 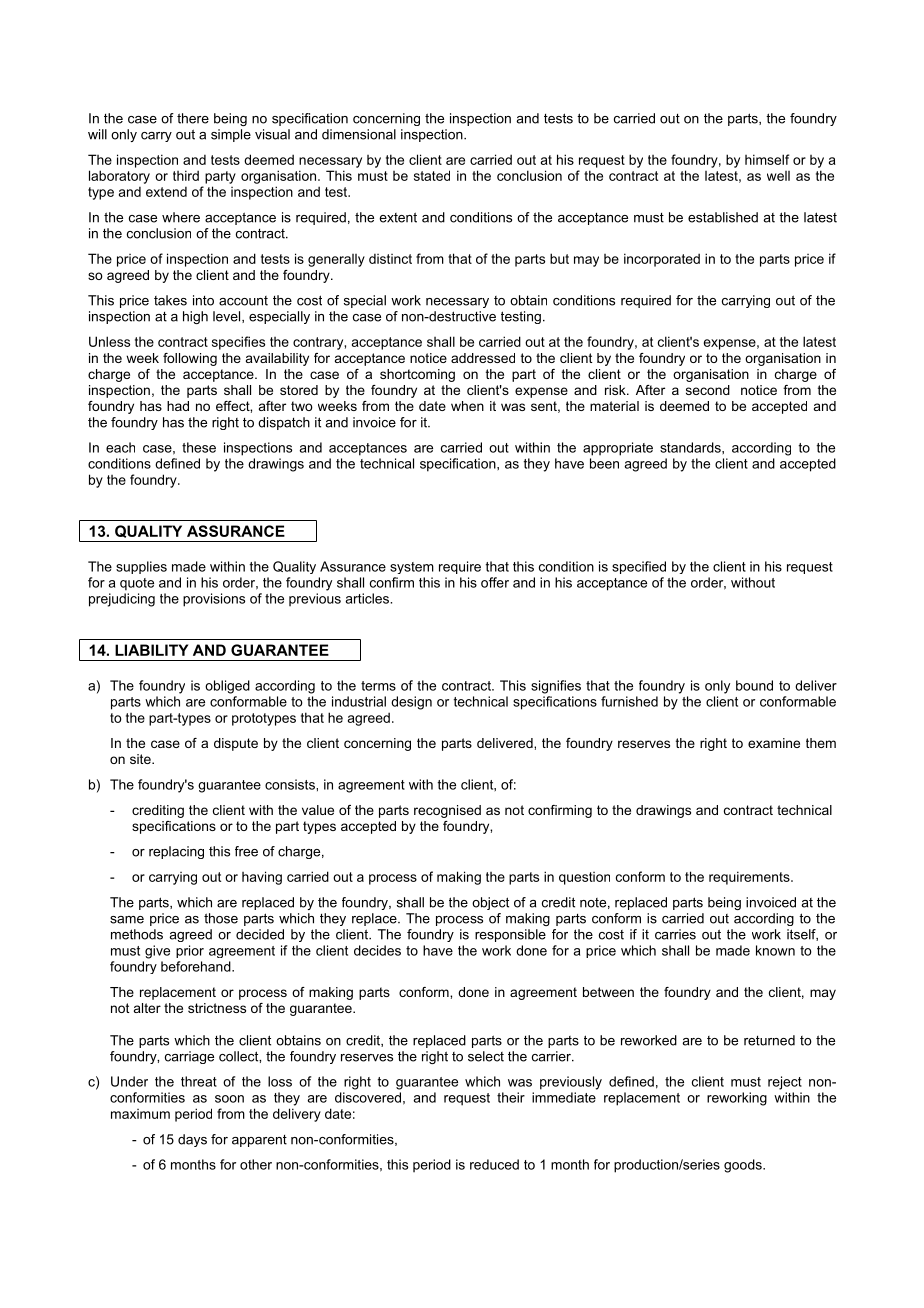 What do you see at coordinates (186, 175) in the document?
I see `third` at bounding box center [186, 175].
